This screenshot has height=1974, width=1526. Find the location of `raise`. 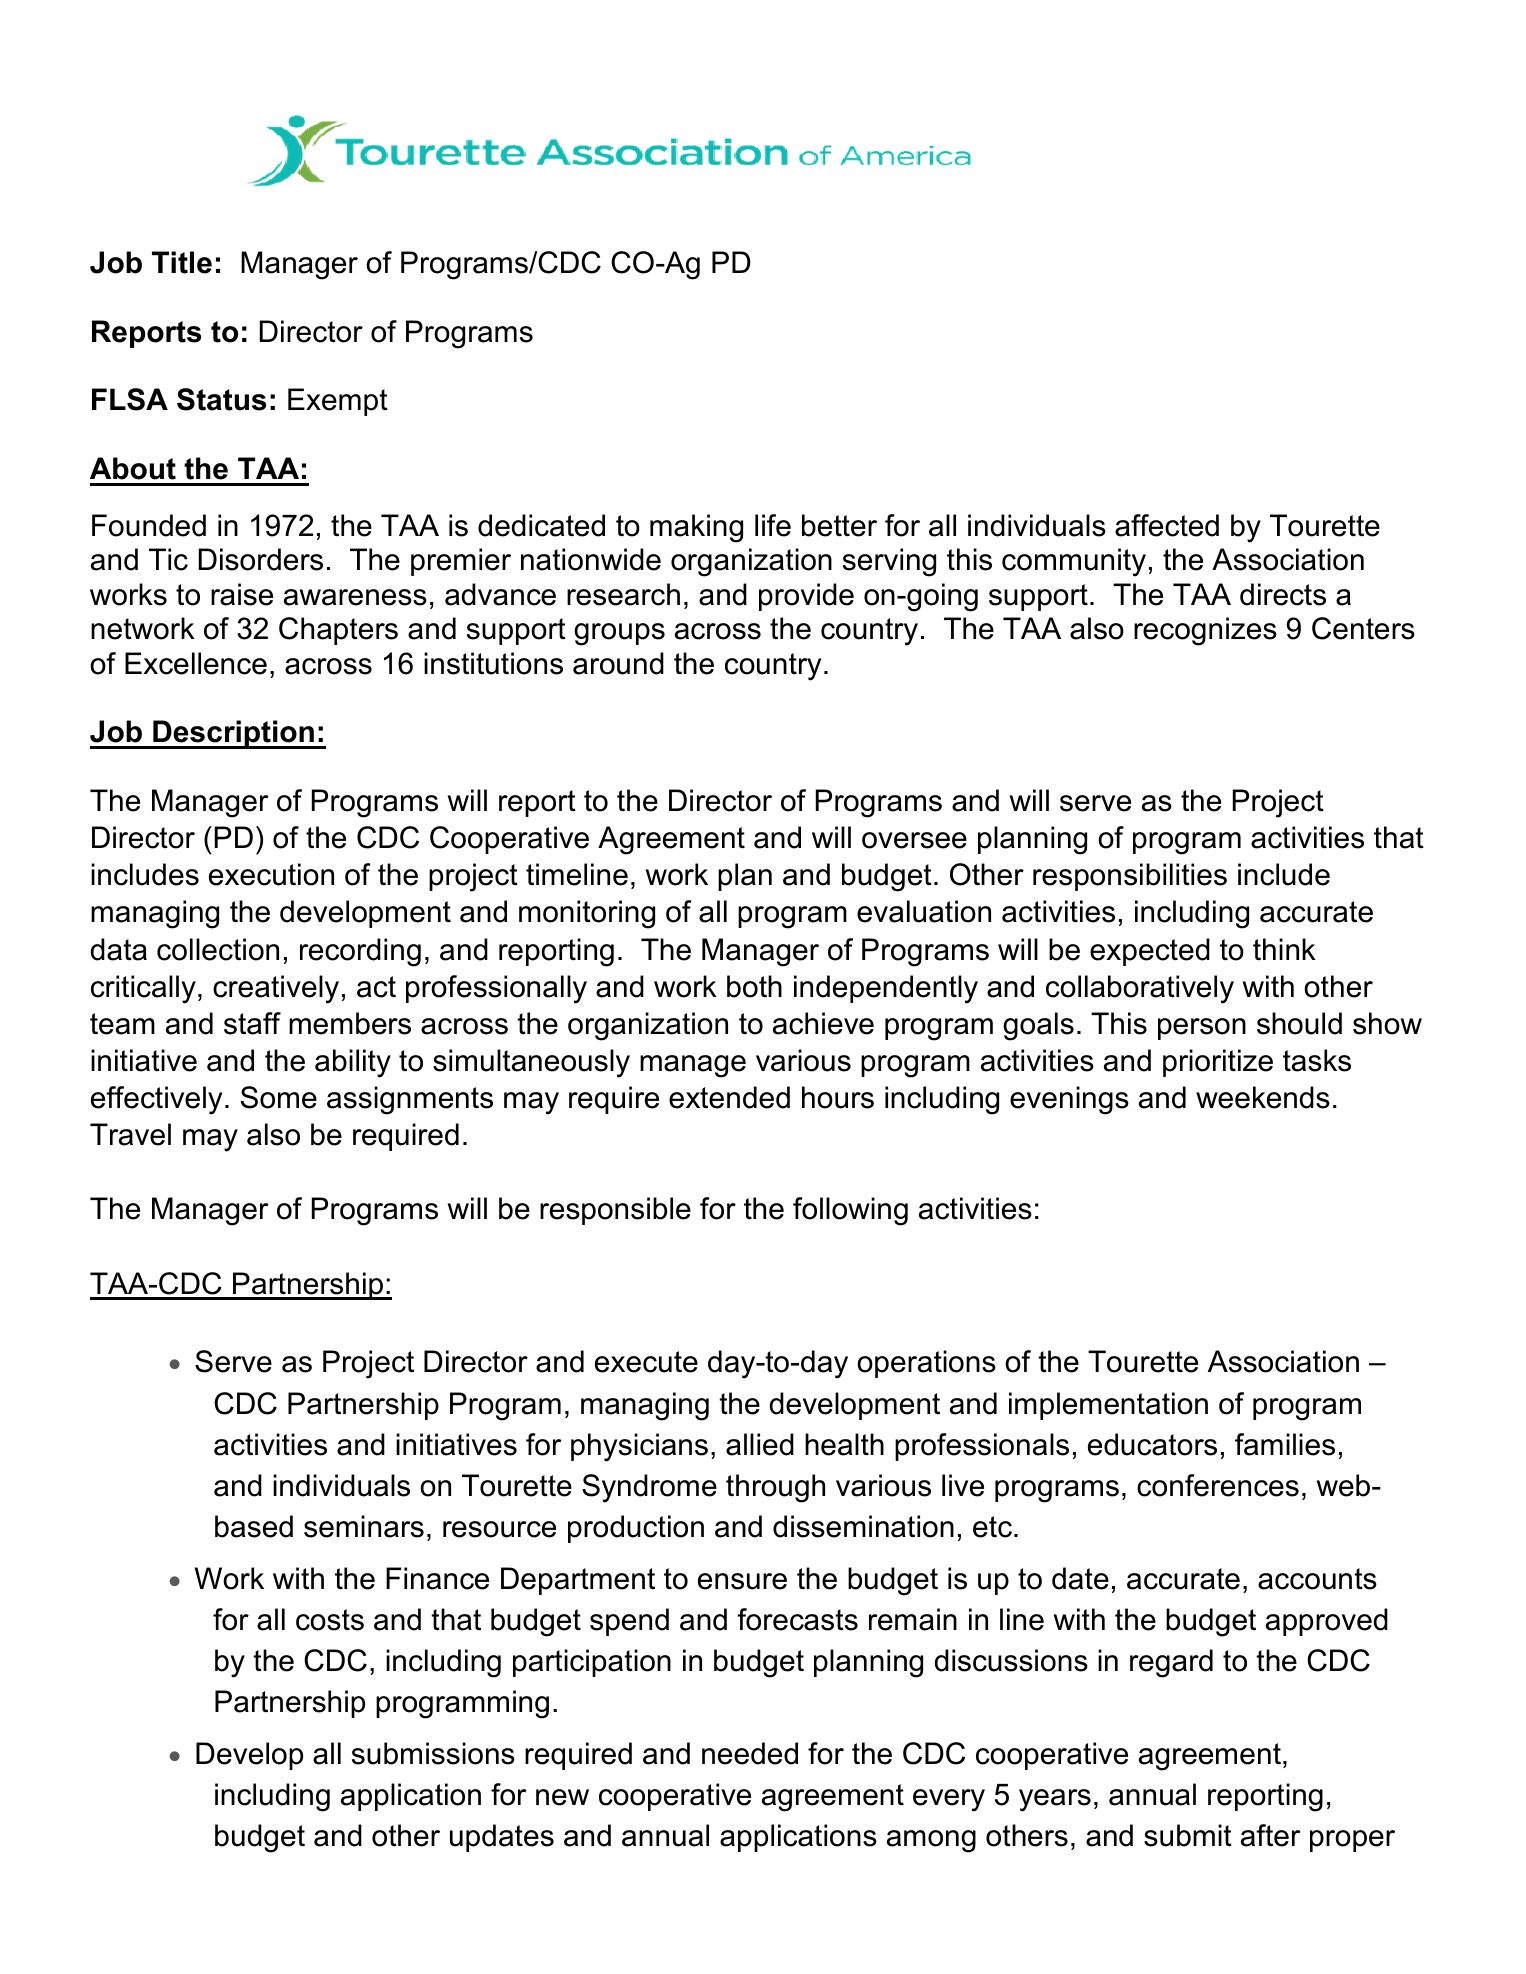

raise is located at coordinates (242, 594).
